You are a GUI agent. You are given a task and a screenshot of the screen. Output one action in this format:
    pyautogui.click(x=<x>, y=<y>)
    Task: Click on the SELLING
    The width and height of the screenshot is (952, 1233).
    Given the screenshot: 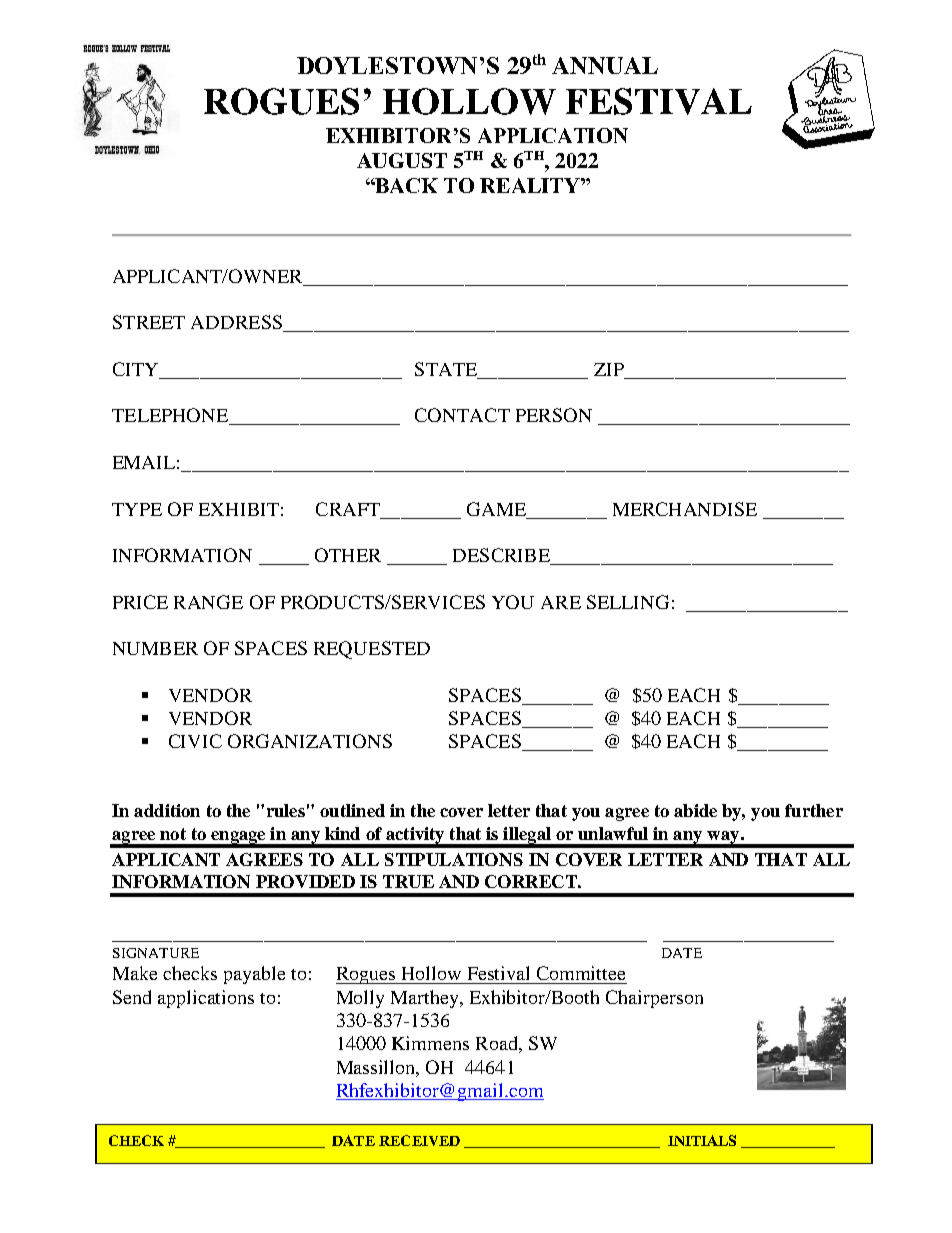 What is the action you would take?
    pyautogui.click(x=628, y=602)
